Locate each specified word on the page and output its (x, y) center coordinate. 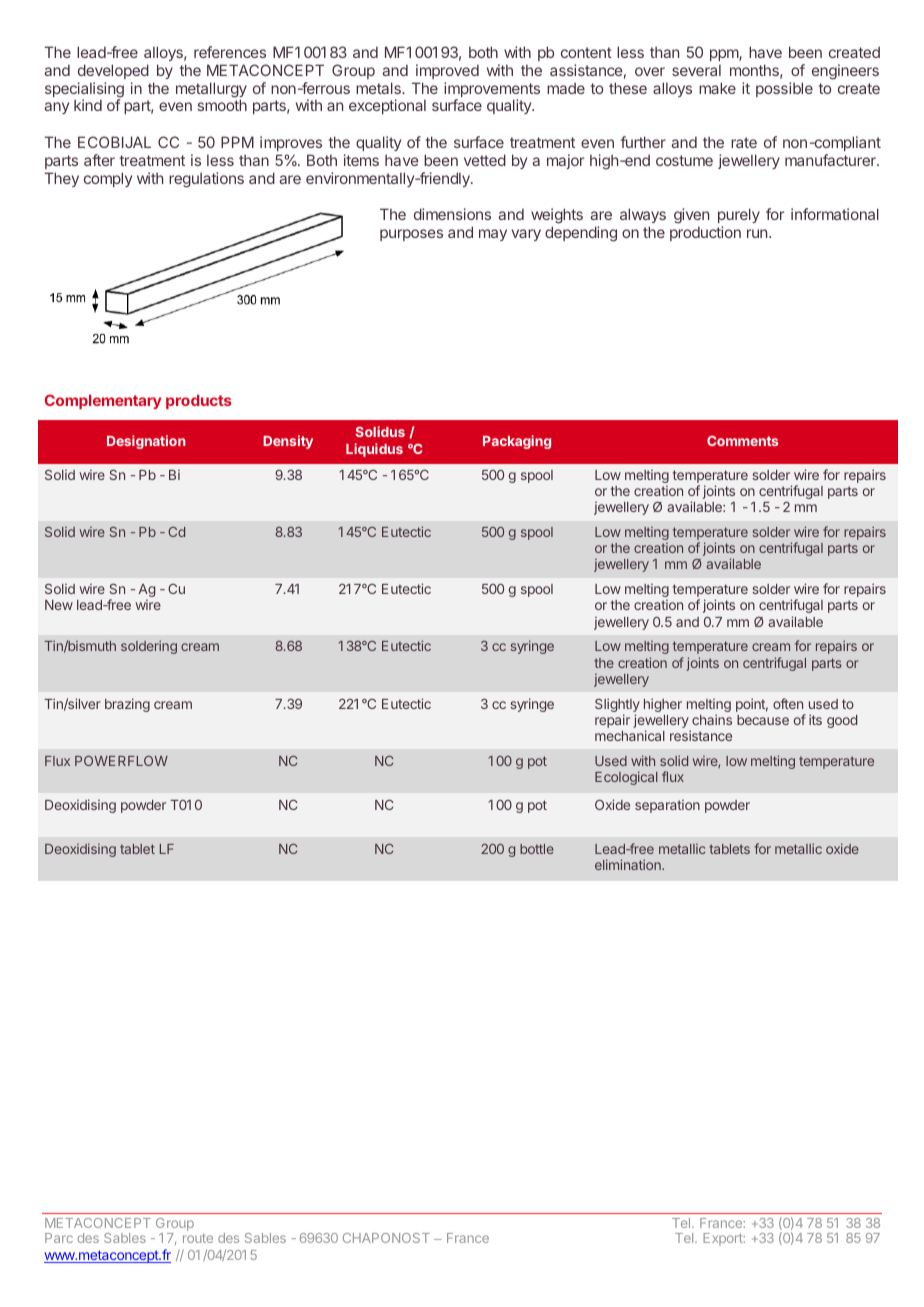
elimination (629, 864)
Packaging (517, 442)
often (788, 703)
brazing (127, 705)
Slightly (617, 706)
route (198, 1238)
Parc (59, 1238)
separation (667, 806)
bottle (537, 849)
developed (113, 71)
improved (447, 71)
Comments (742, 441)
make (717, 88)
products (199, 401)
